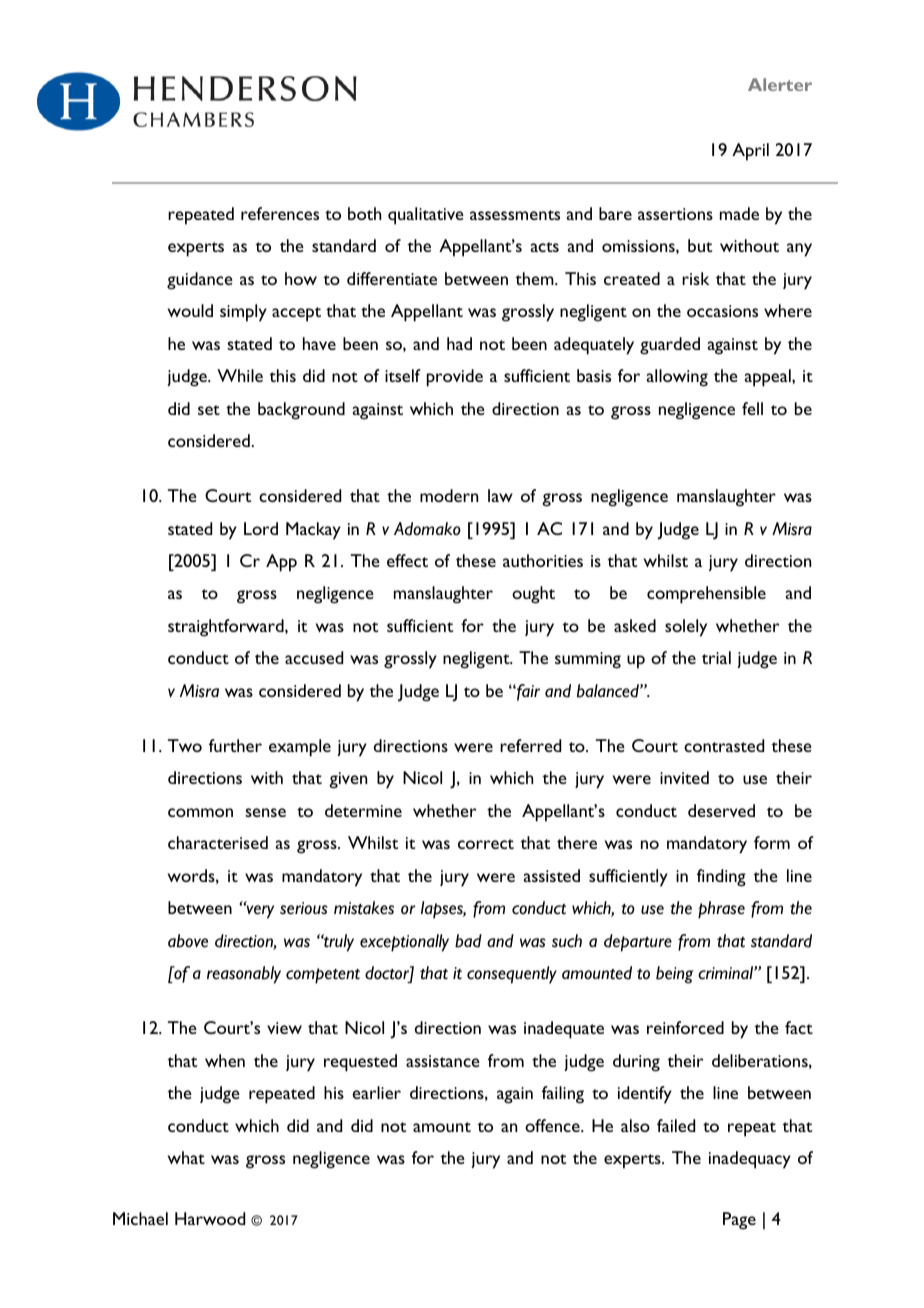 This document has height=1308, width=924. What do you see at coordinates (280, 213) in the document?
I see `references` at bounding box center [280, 213].
